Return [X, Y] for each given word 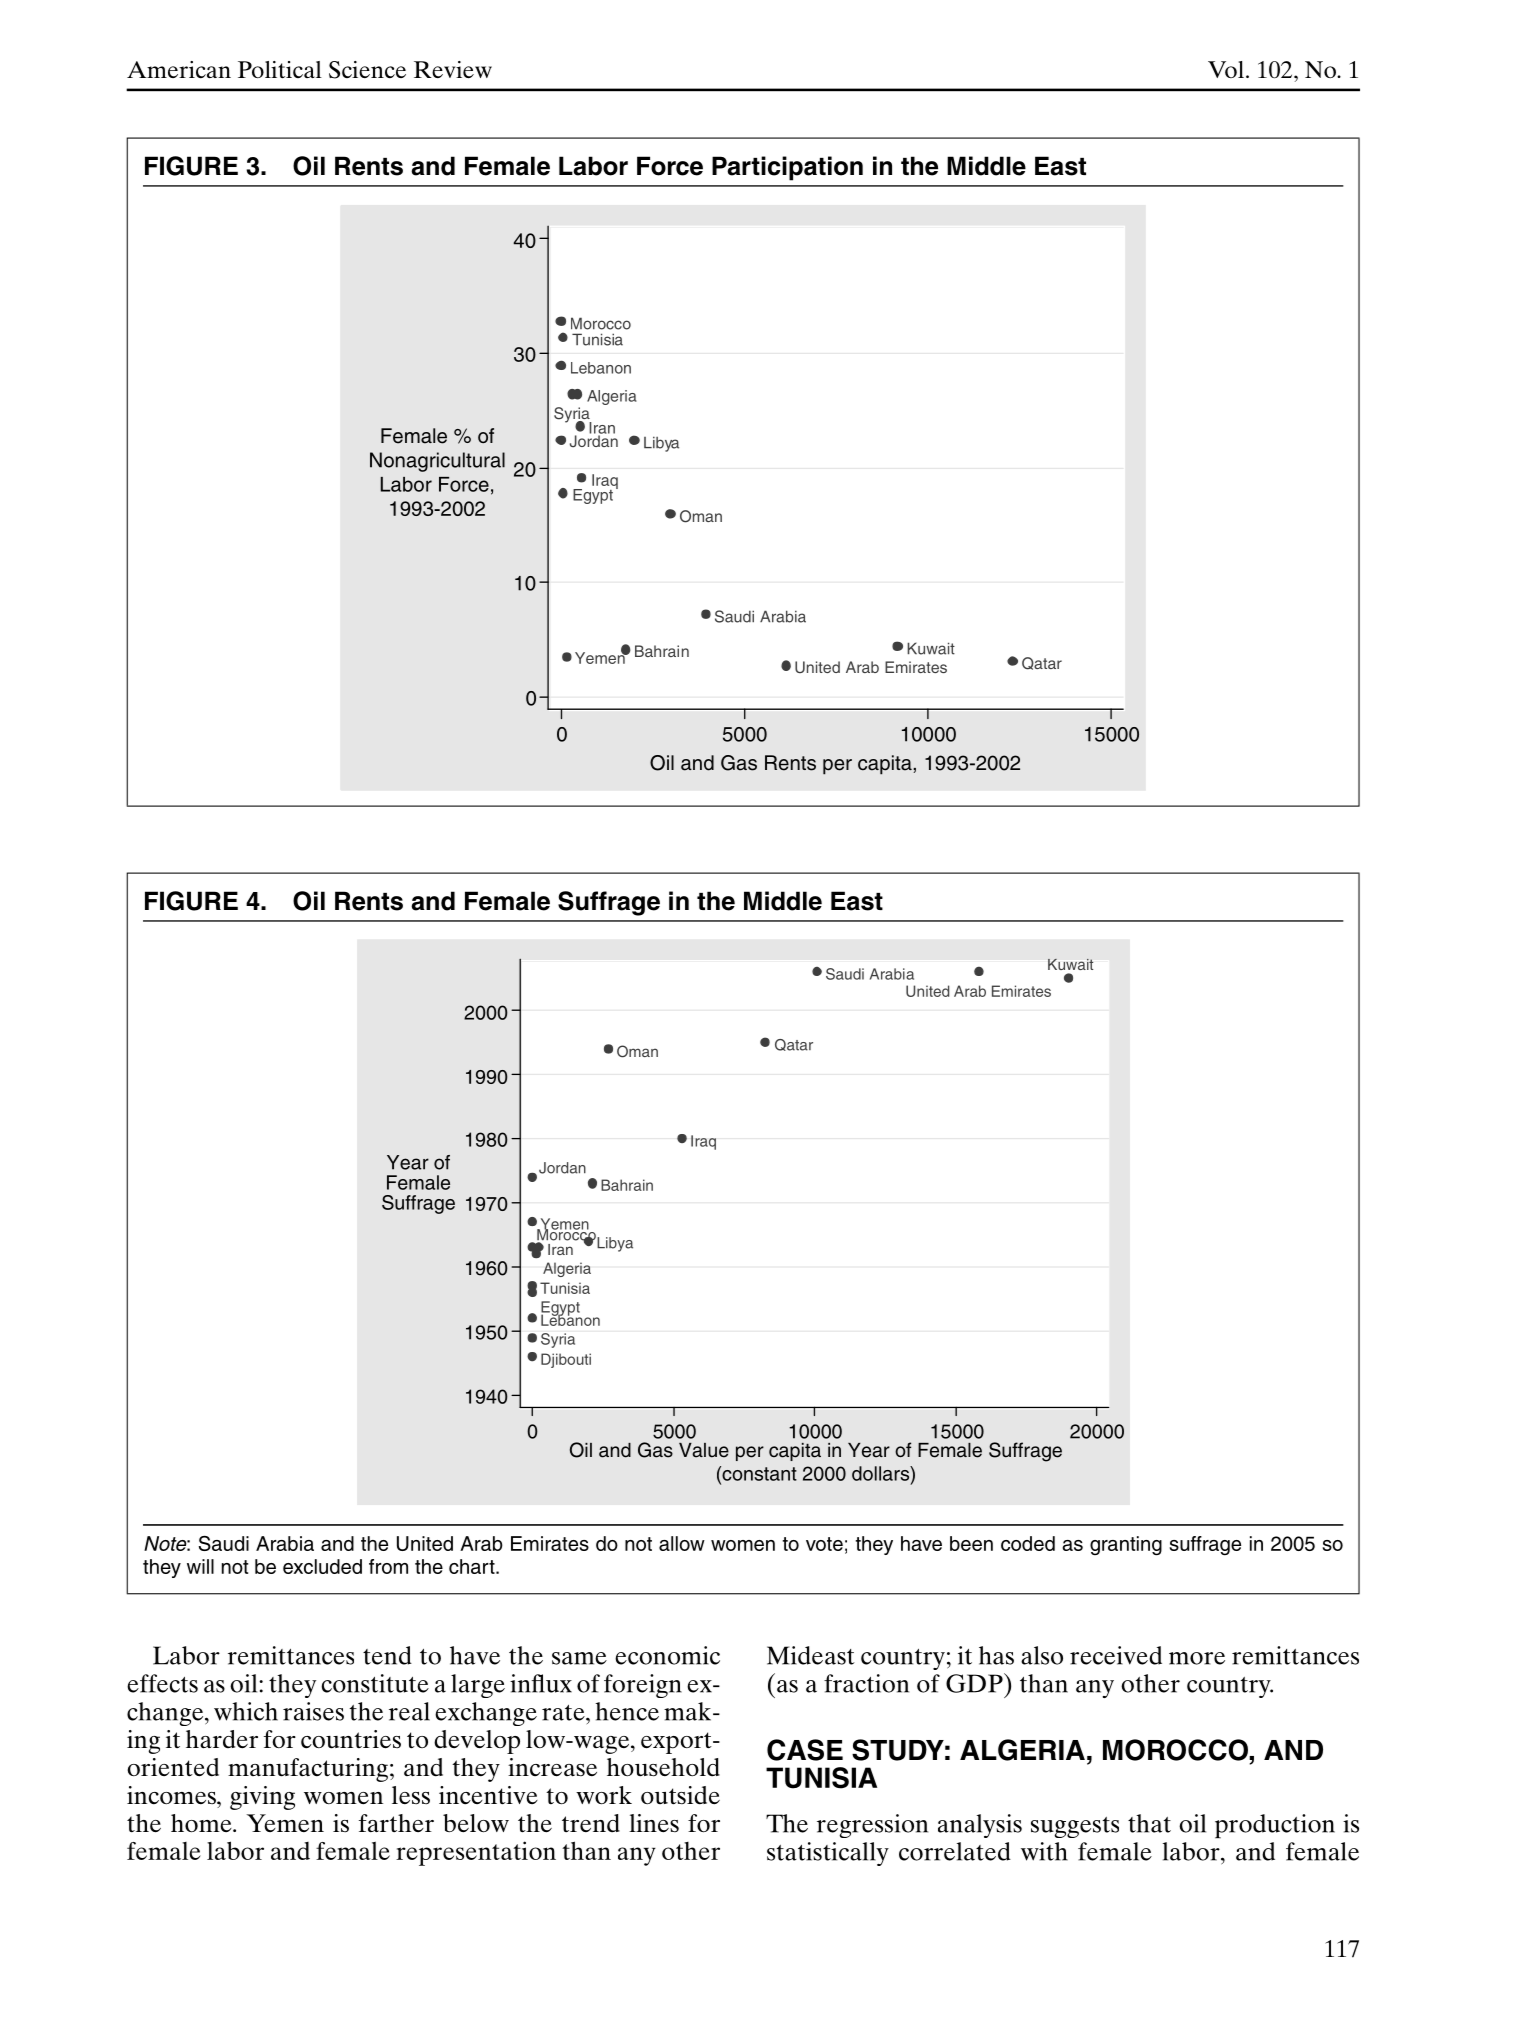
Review [453, 69]
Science [367, 70]
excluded [322, 1566]
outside [680, 1795]
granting [1126, 1546]
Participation [787, 168]
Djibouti [566, 1360]
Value [704, 1450]
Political [280, 69]
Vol [1226, 69]
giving [262, 1798]
